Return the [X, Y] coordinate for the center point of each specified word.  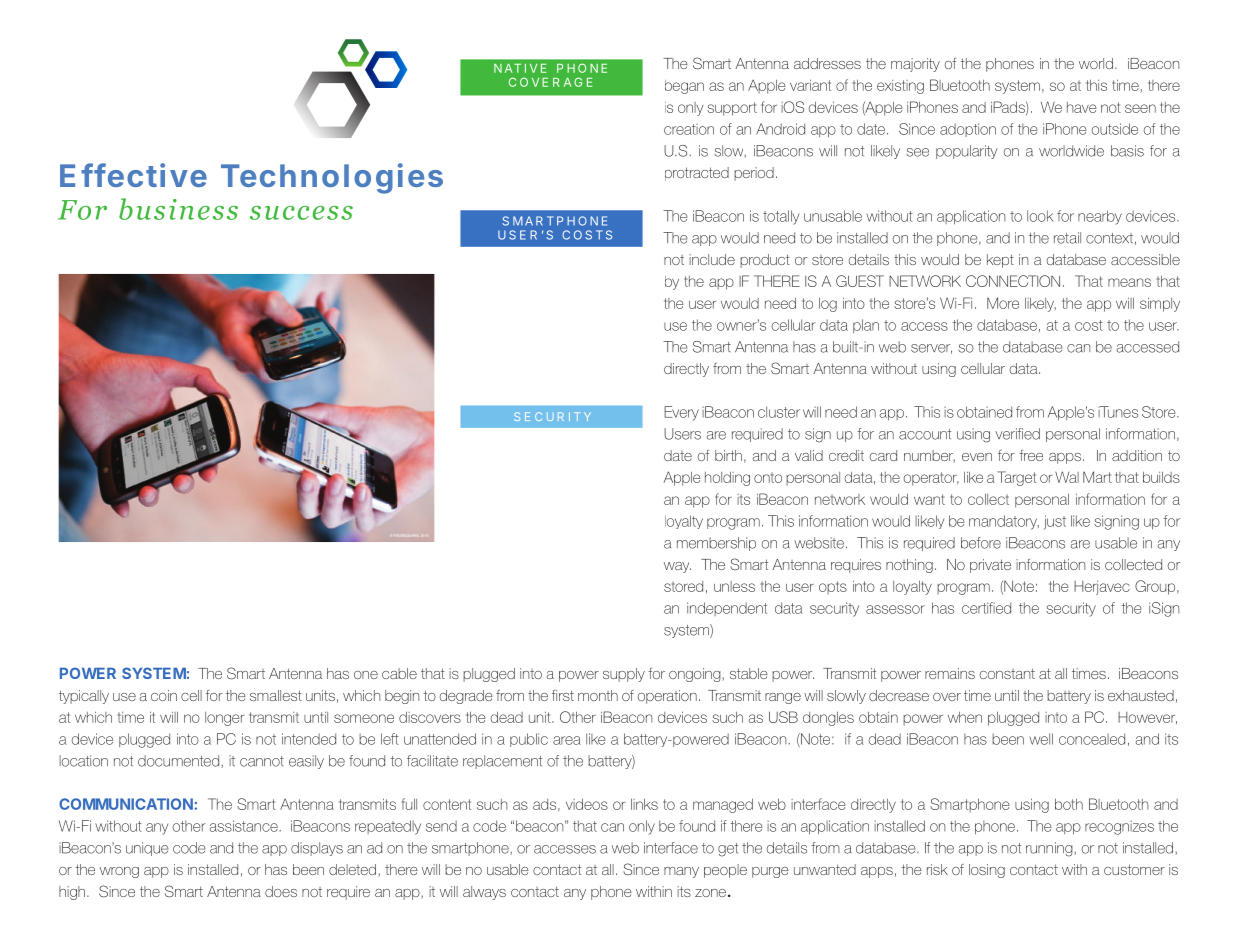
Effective [133, 175]
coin [164, 695]
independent [727, 609]
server [931, 349]
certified [986, 608]
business [178, 209]
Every [681, 413]
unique [147, 849]
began [684, 87]
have [1082, 107]
